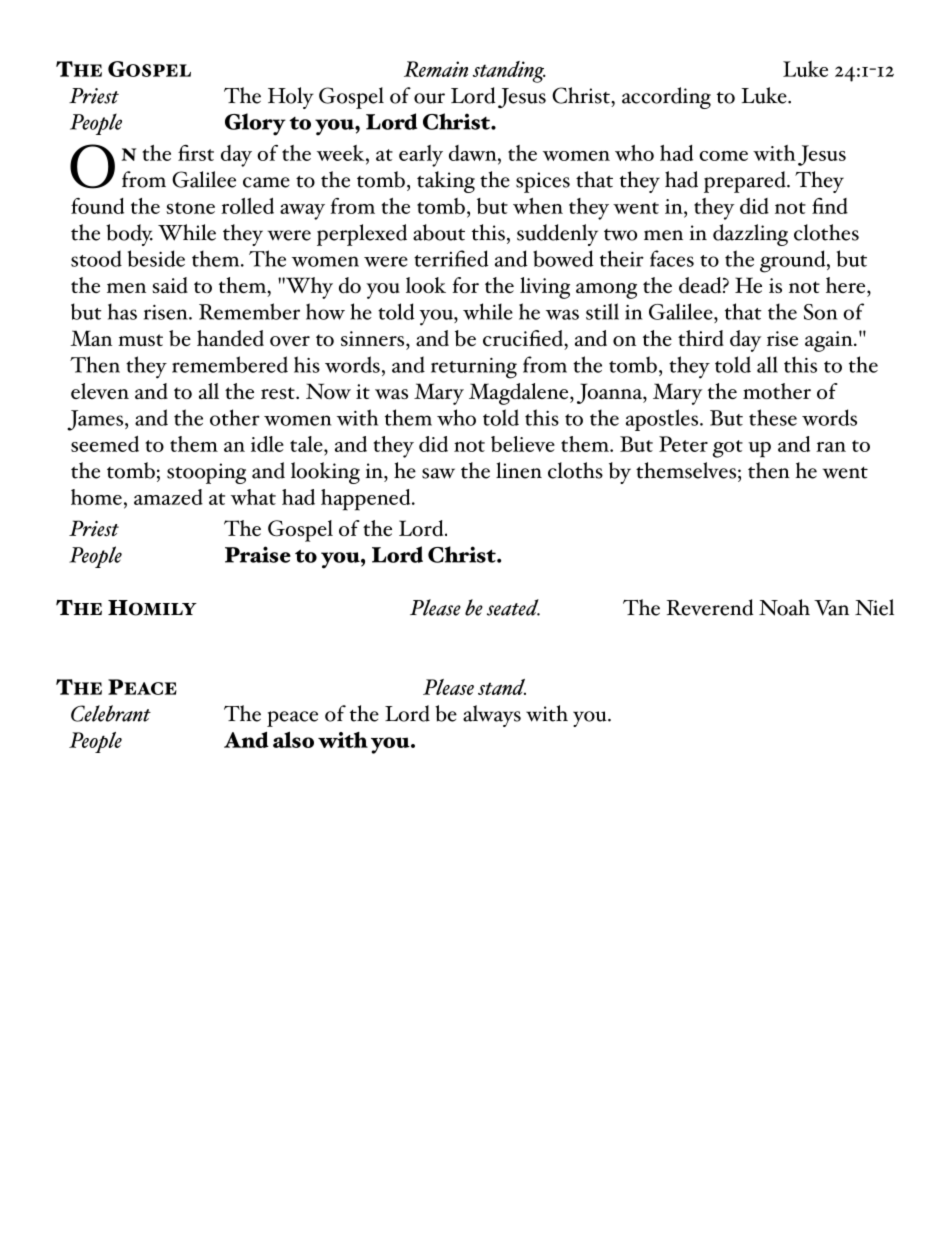 The height and width of the document is (1233, 952). Describe the element at coordinates (258, 554) in the document. I see `Praise` at that location.
